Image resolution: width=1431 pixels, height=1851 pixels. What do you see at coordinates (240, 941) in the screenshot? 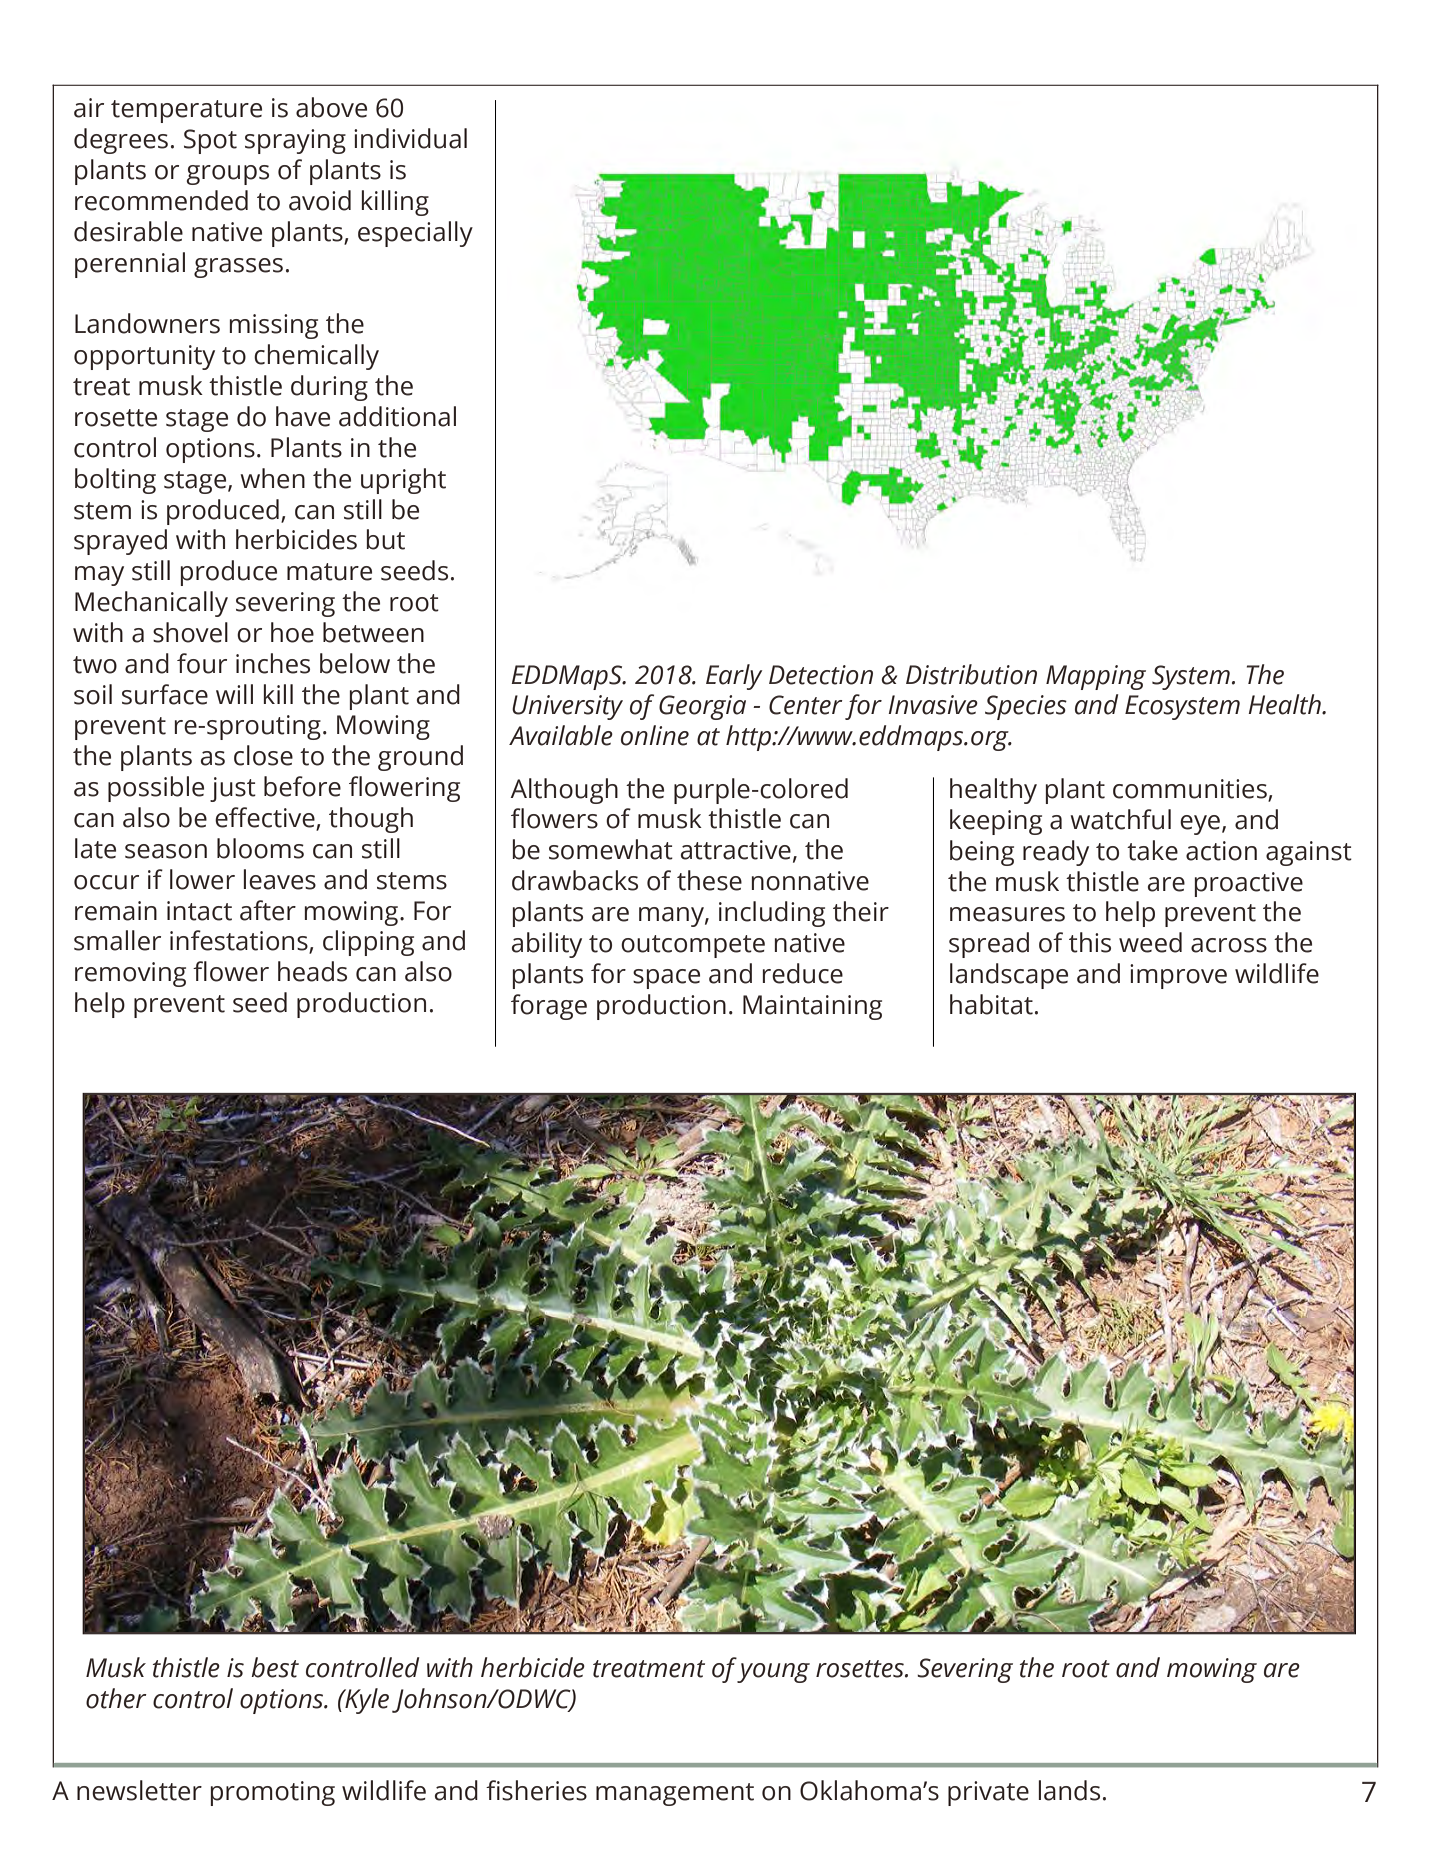
I see `infestations` at bounding box center [240, 941].
